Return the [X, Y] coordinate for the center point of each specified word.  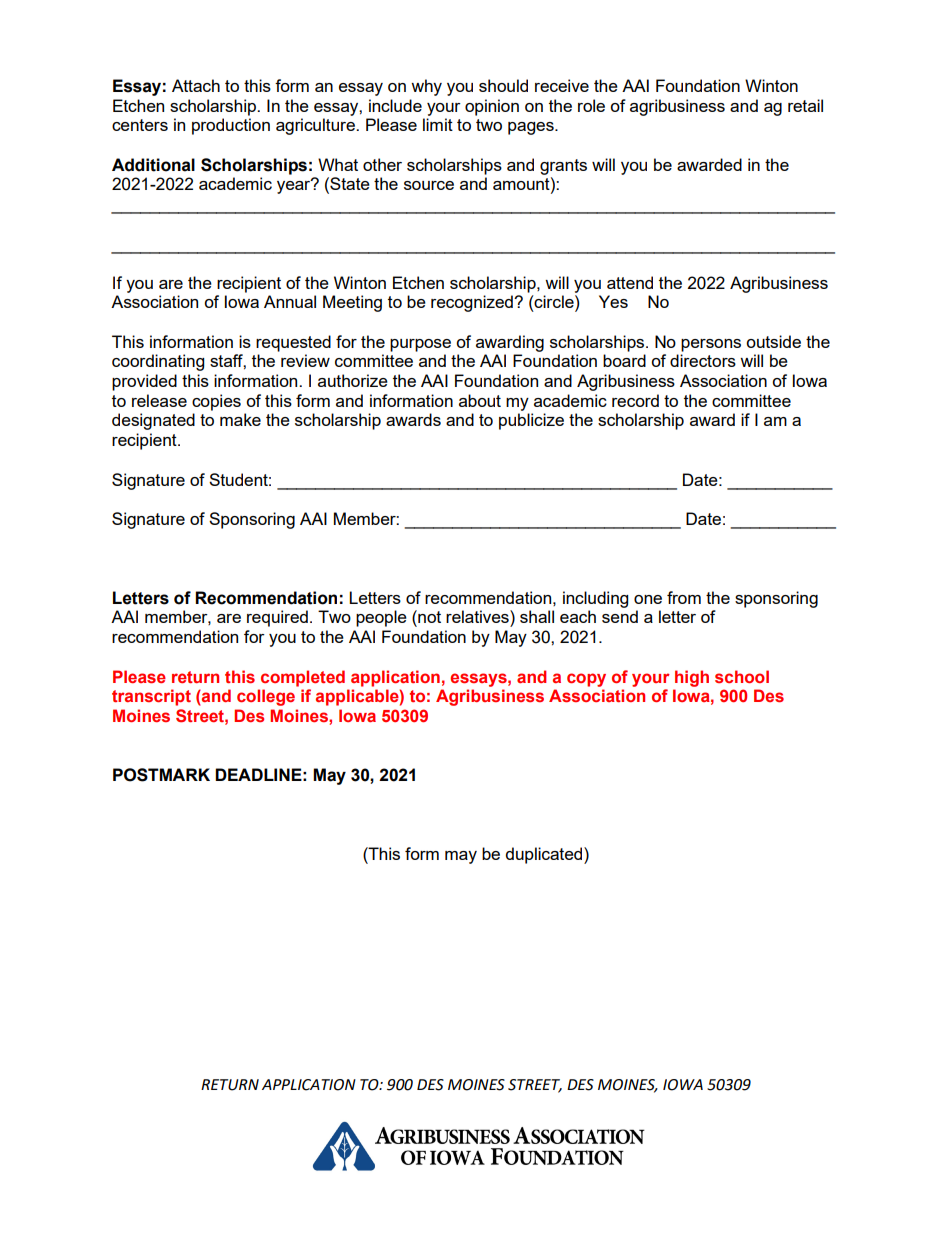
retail [805, 105]
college [266, 697]
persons [711, 345]
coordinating [158, 362]
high [692, 678]
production [231, 126]
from [684, 597]
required [277, 618]
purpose [420, 345]
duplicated [545, 855]
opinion [492, 107]
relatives [478, 616]
